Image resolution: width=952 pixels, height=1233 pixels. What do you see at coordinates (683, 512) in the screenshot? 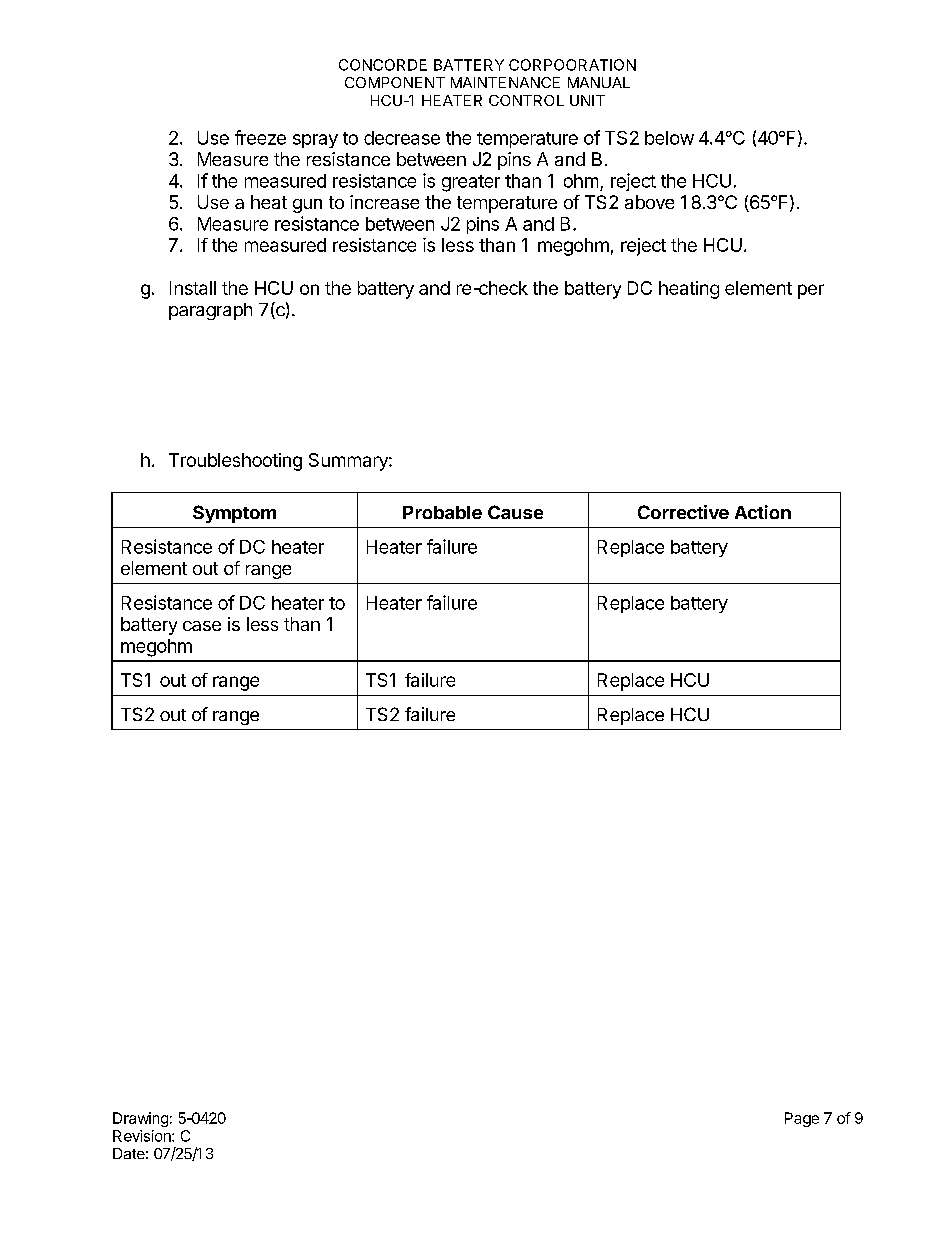
I see `Corrective` at bounding box center [683, 512].
